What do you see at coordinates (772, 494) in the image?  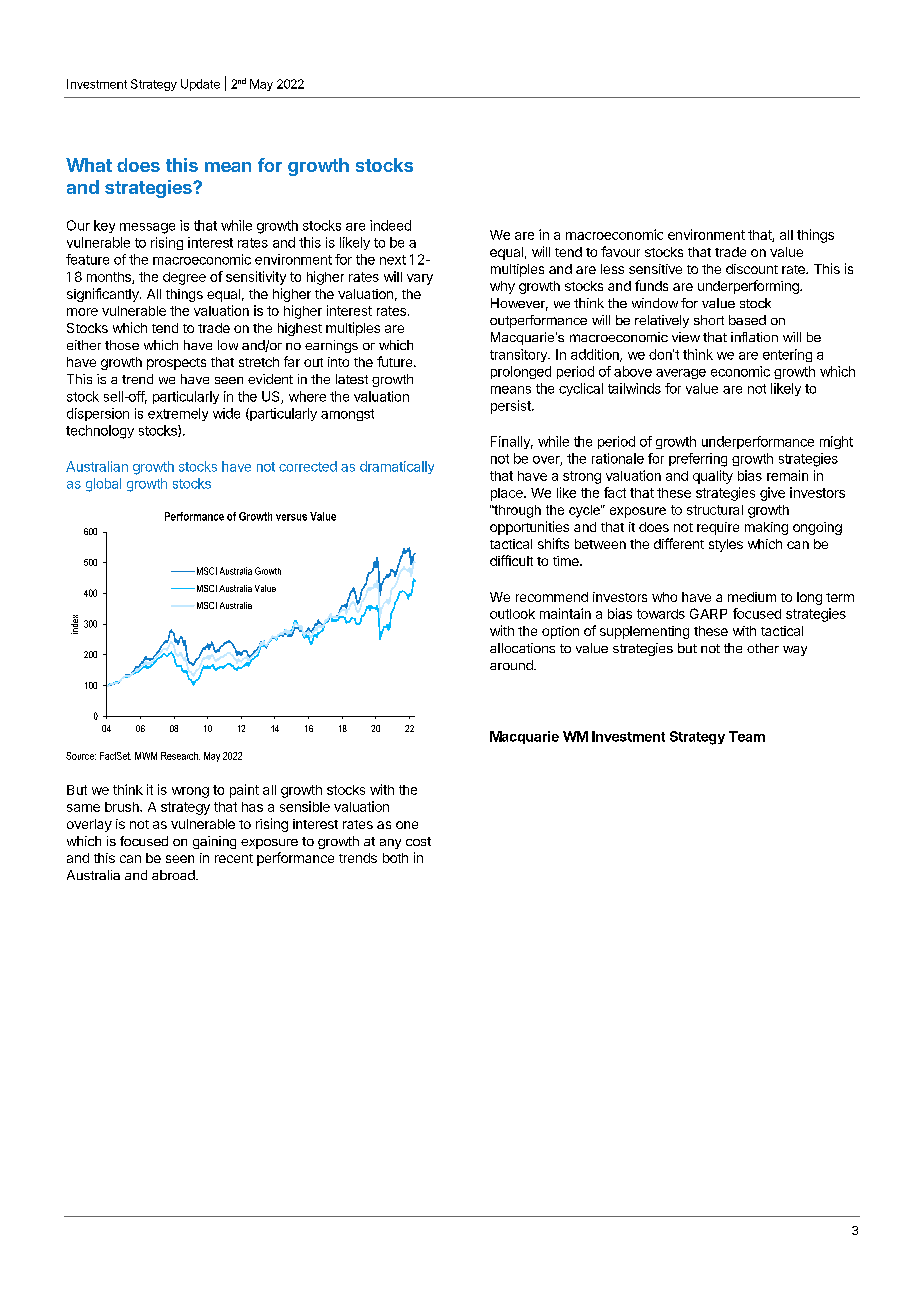 I see `give` at bounding box center [772, 494].
